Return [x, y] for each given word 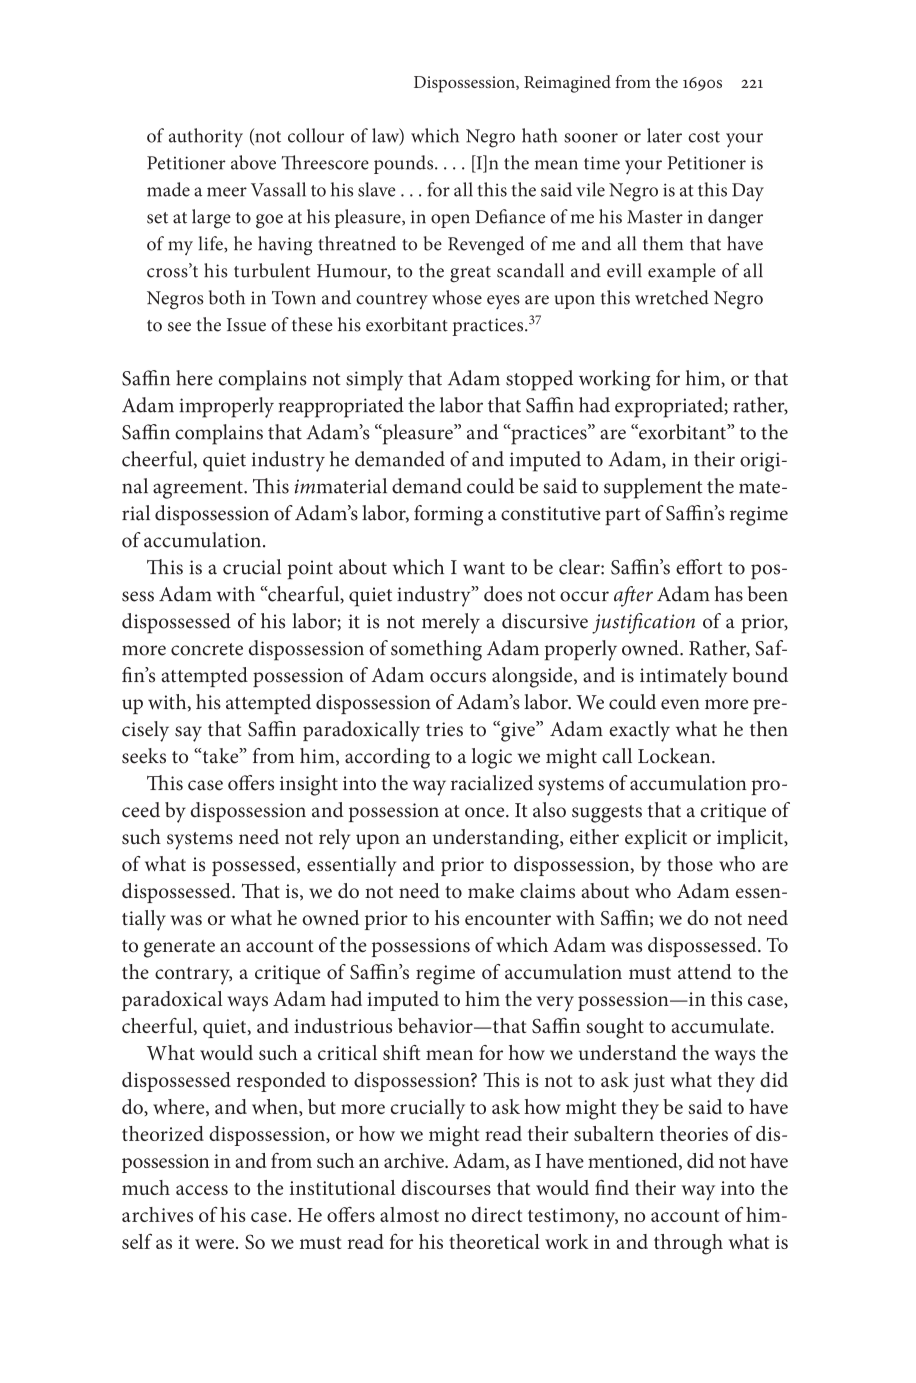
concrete [207, 649]
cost [704, 137]
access [202, 1190]
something [436, 650]
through [688, 1244]
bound [760, 675]
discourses [446, 1187]
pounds [405, 164]
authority [206, 137]
